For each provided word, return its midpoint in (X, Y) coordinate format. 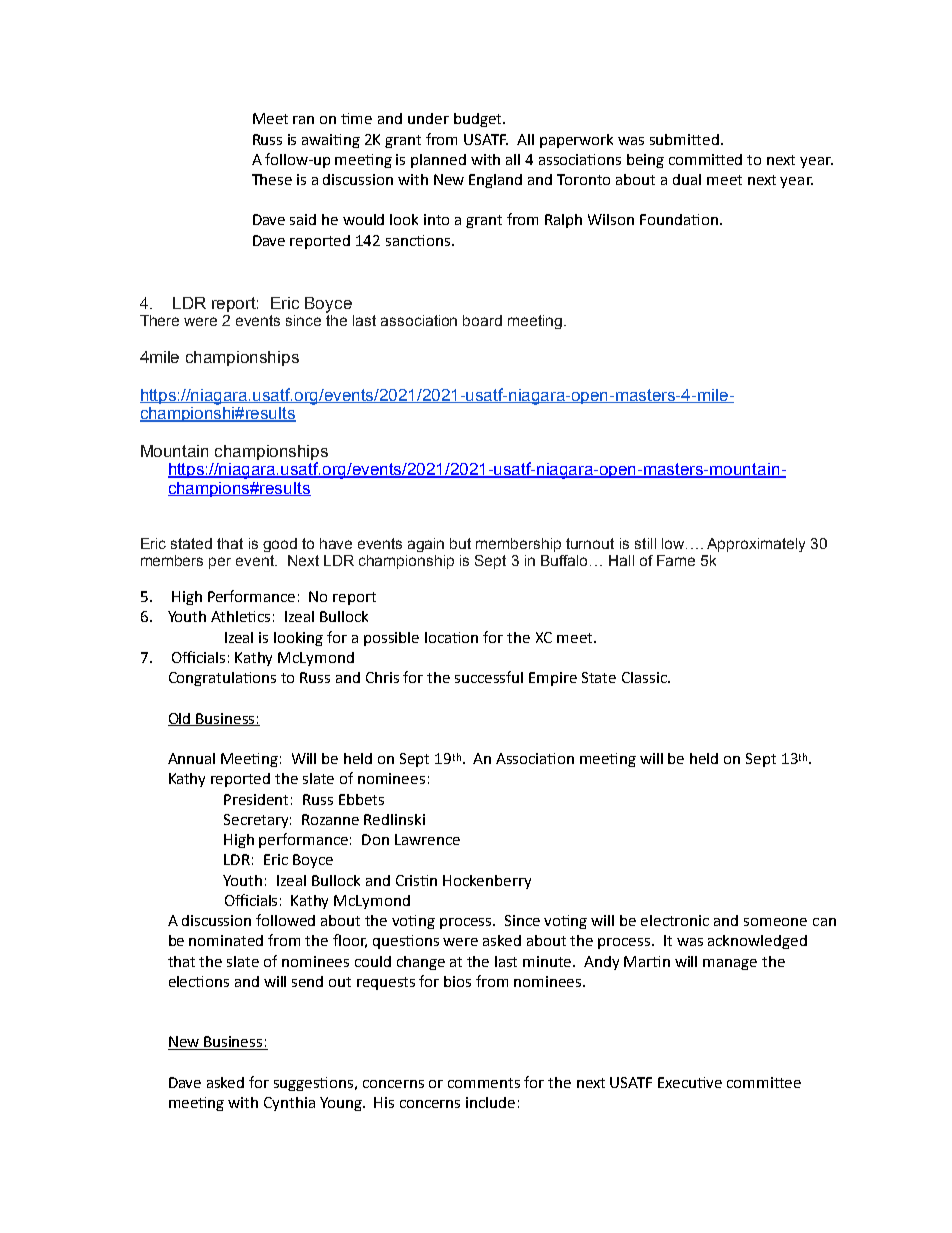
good (280, 545)
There (159, 320)
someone (775, 922)
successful (489, 677)
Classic (645, 677)
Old (180, 719)
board (482, 320)
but (460, 543)
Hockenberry (487, 882)
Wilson (611, 219)
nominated (226, 940)
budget (479, 120)
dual (687, 179)
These (272, 179)
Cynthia (289, 1104)
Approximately (756, 545)
